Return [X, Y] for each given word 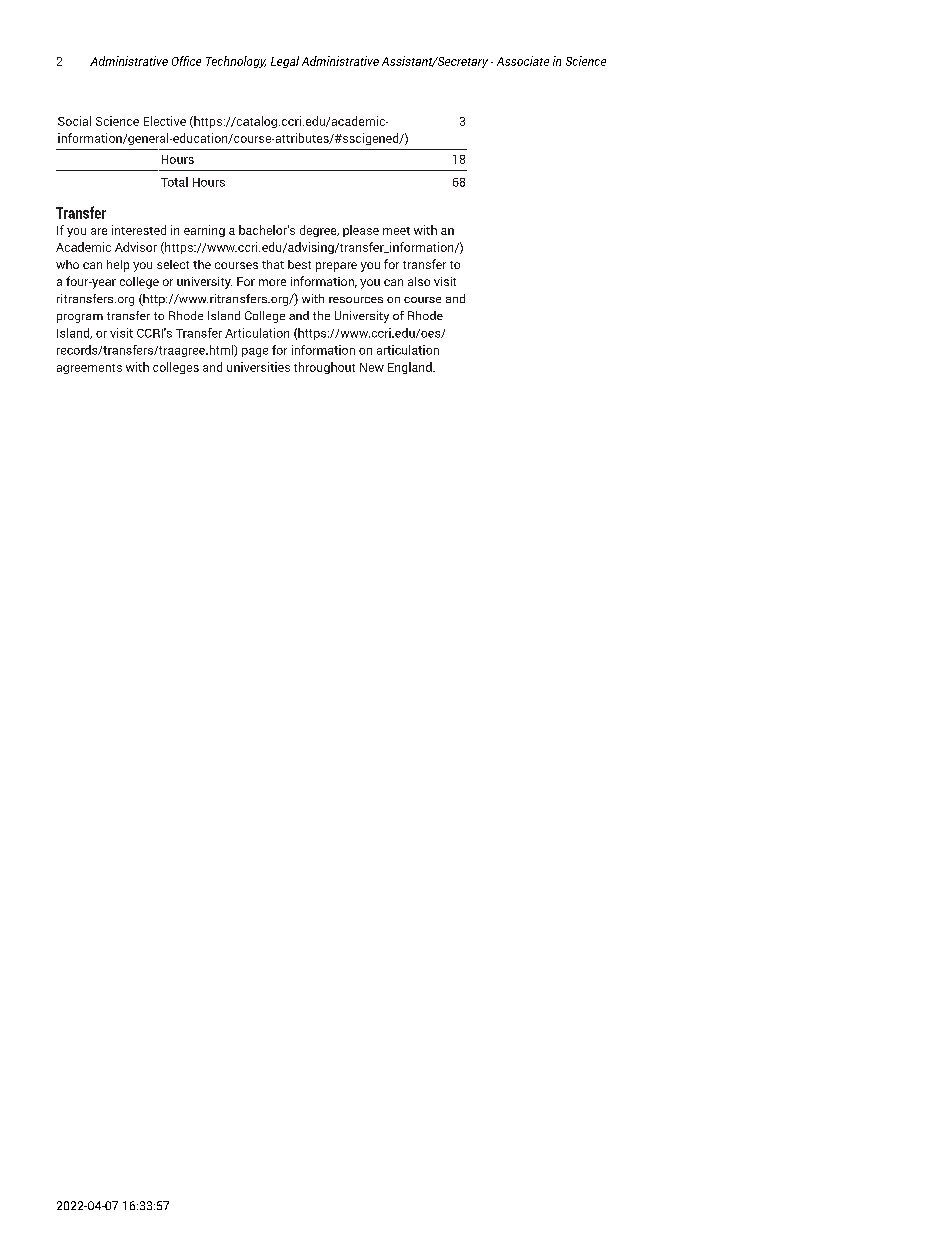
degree [319, 231]
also [419, 281]
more [272, 282]
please [361, 231]
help [118, 266]
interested [139, 230]
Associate [523, 61]
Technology [236, 62]
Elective [165, 121]
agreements [89, 369]
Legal [285, 62]
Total [174, 182]
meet [396, 231]
